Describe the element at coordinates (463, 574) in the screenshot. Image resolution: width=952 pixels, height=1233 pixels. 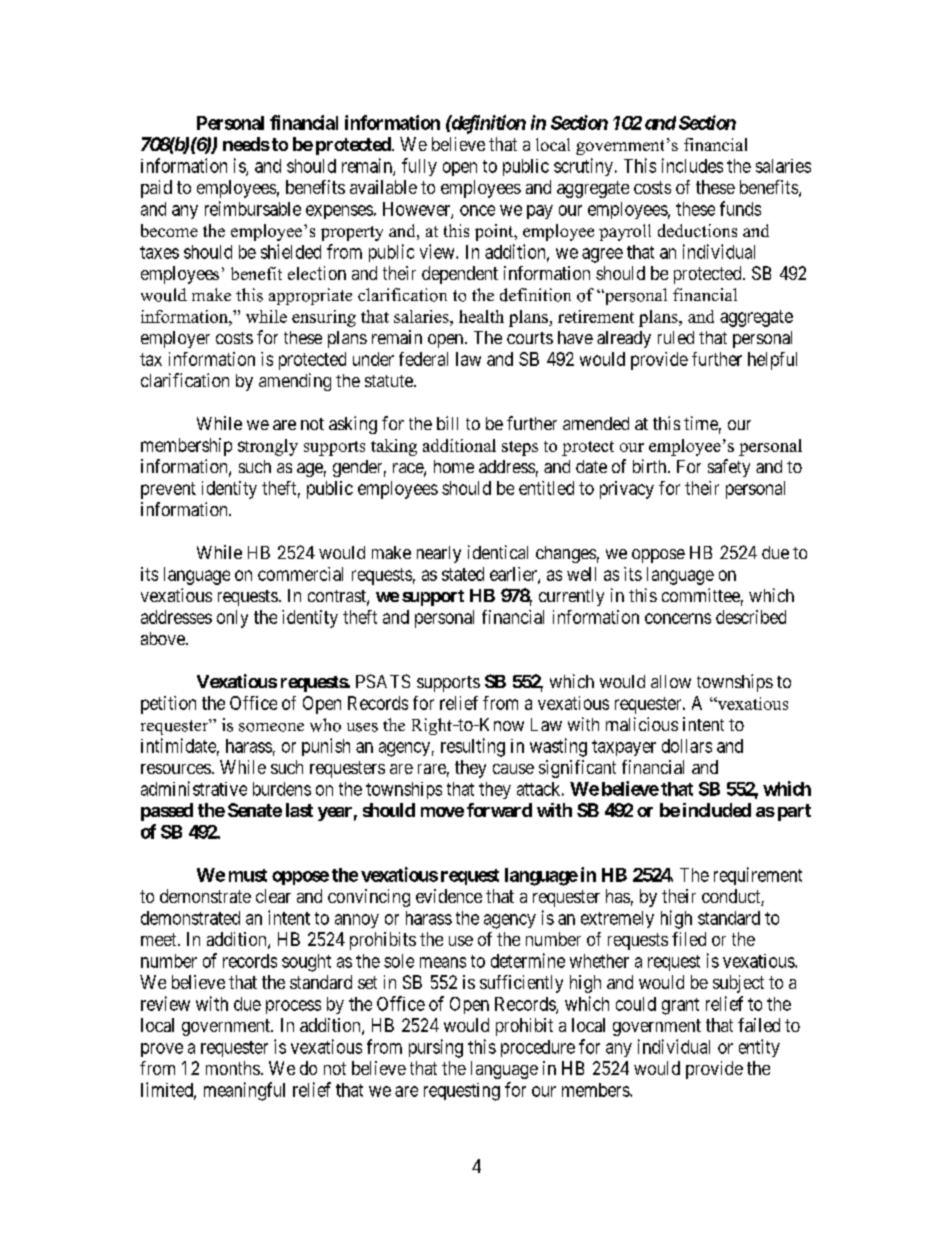
I see `stated` at that location.
